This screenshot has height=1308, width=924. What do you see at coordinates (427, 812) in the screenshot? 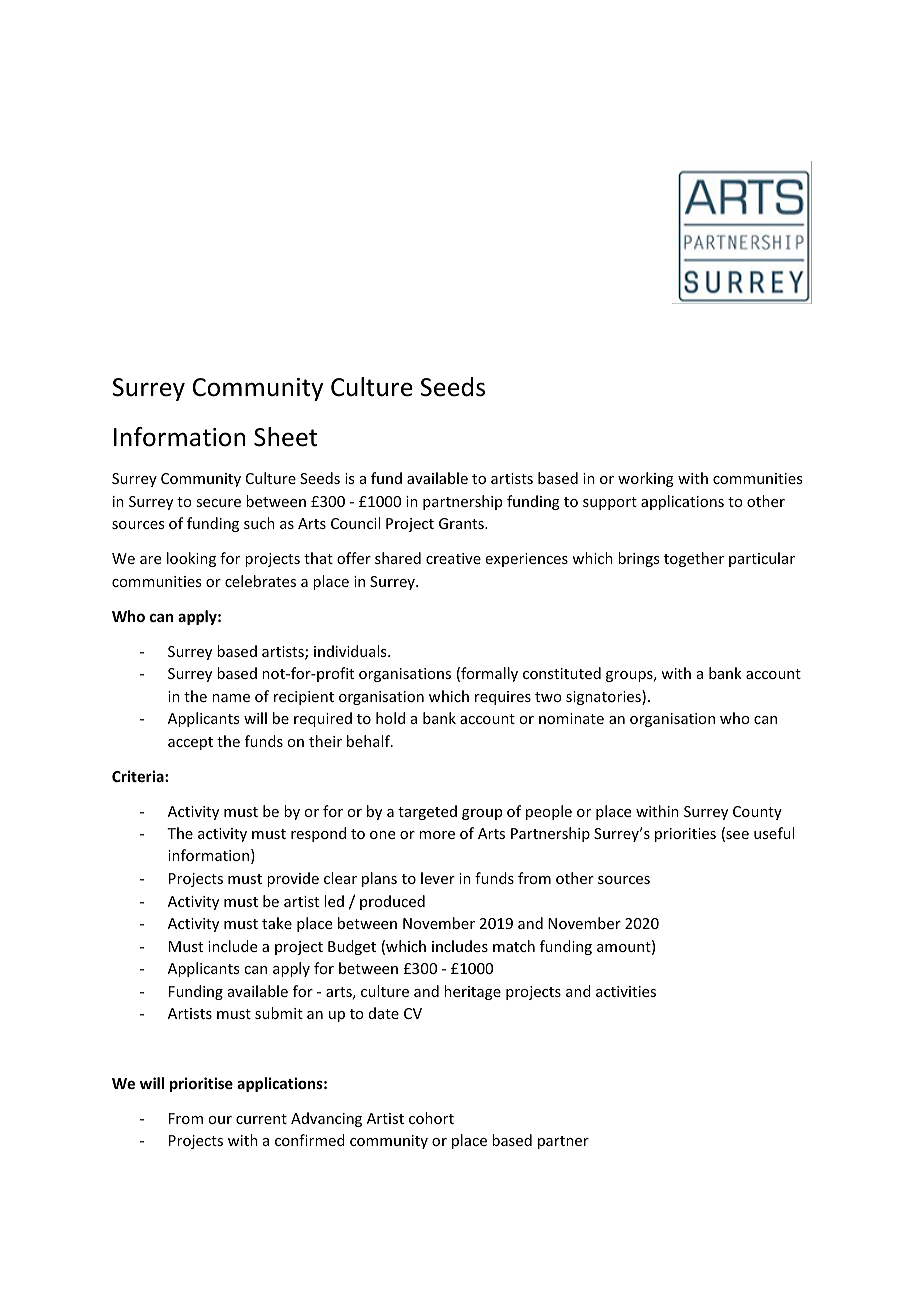
I see `targeted` at bounding box center [427, 812].
